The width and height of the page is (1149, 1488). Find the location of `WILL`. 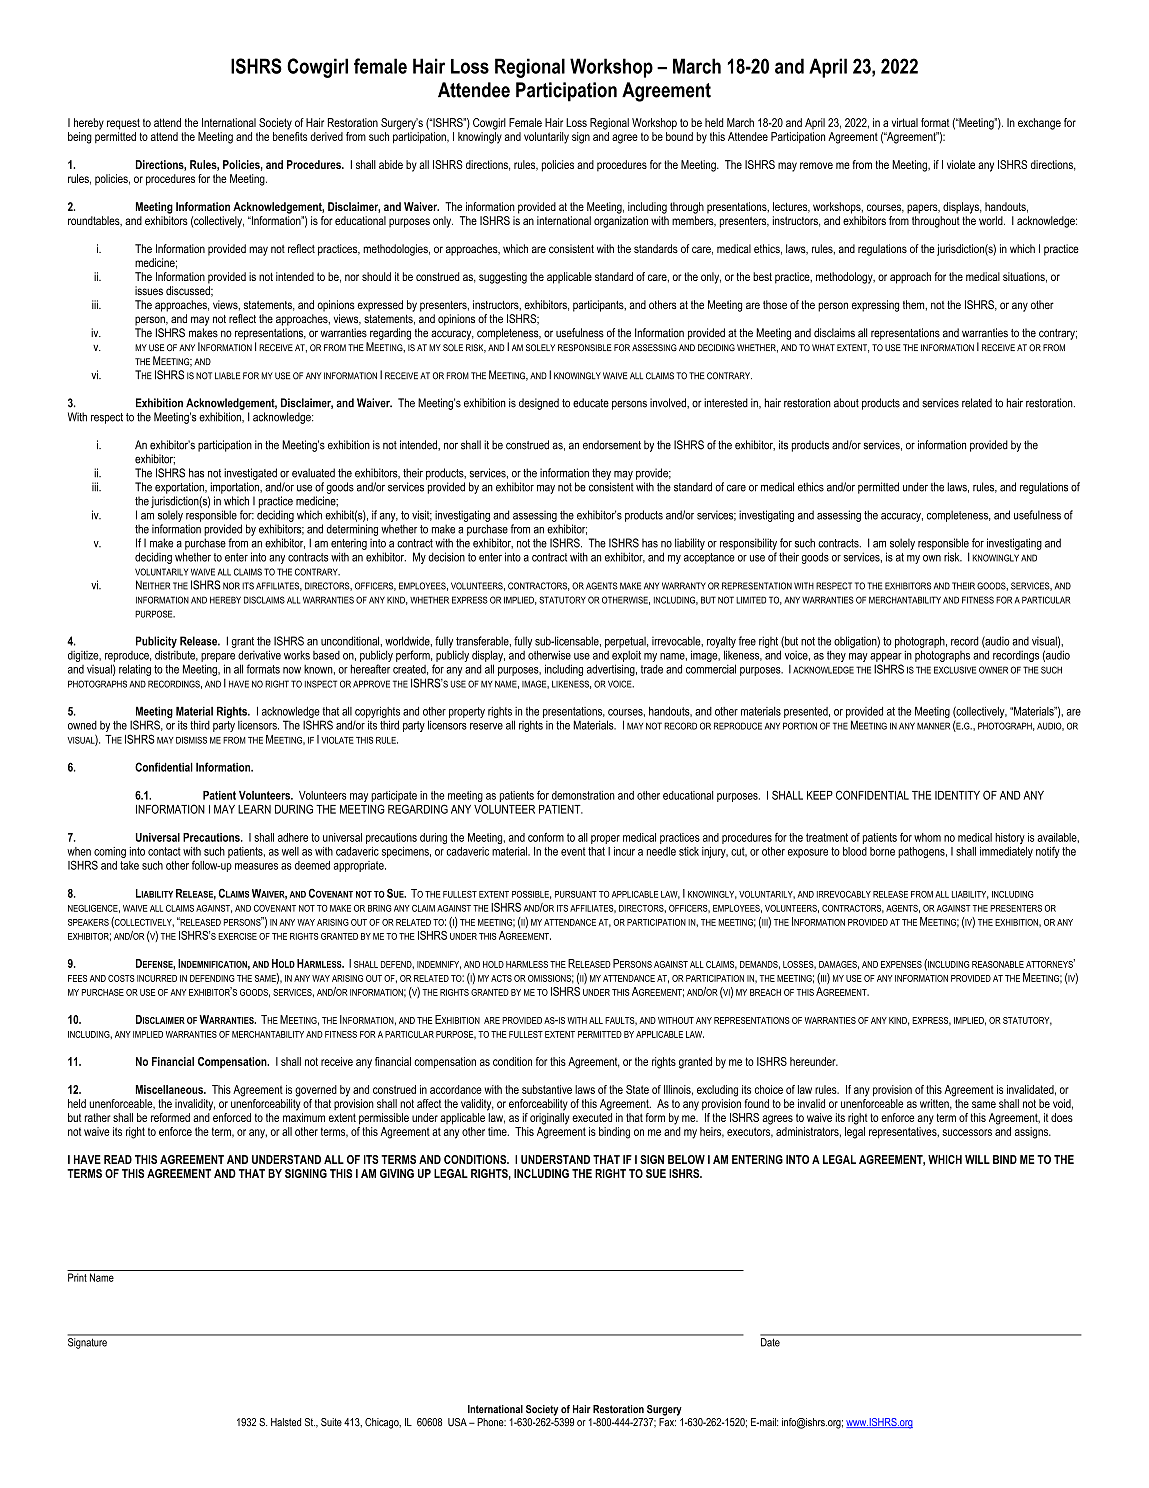

WILL is located at coordinates (977, 1159).
